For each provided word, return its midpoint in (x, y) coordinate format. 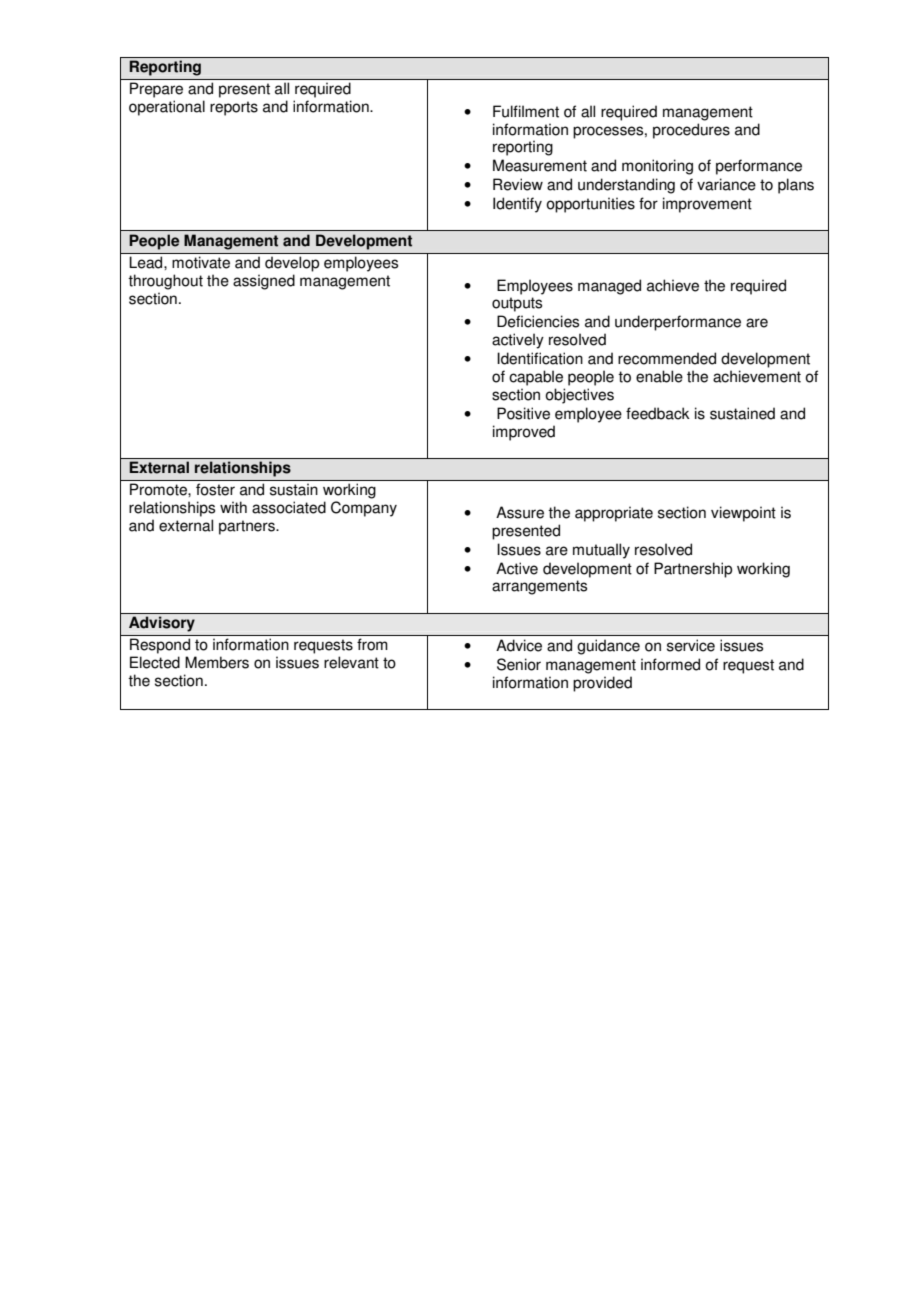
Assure (520, 512)
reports (234, 108)
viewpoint (743, 514)
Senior (519, 664)
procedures (691, 131)
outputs (517, 304)
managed (609, 287)
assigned (264, 282)
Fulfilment (526, 111)
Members (217, 662)
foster (215, 489)
